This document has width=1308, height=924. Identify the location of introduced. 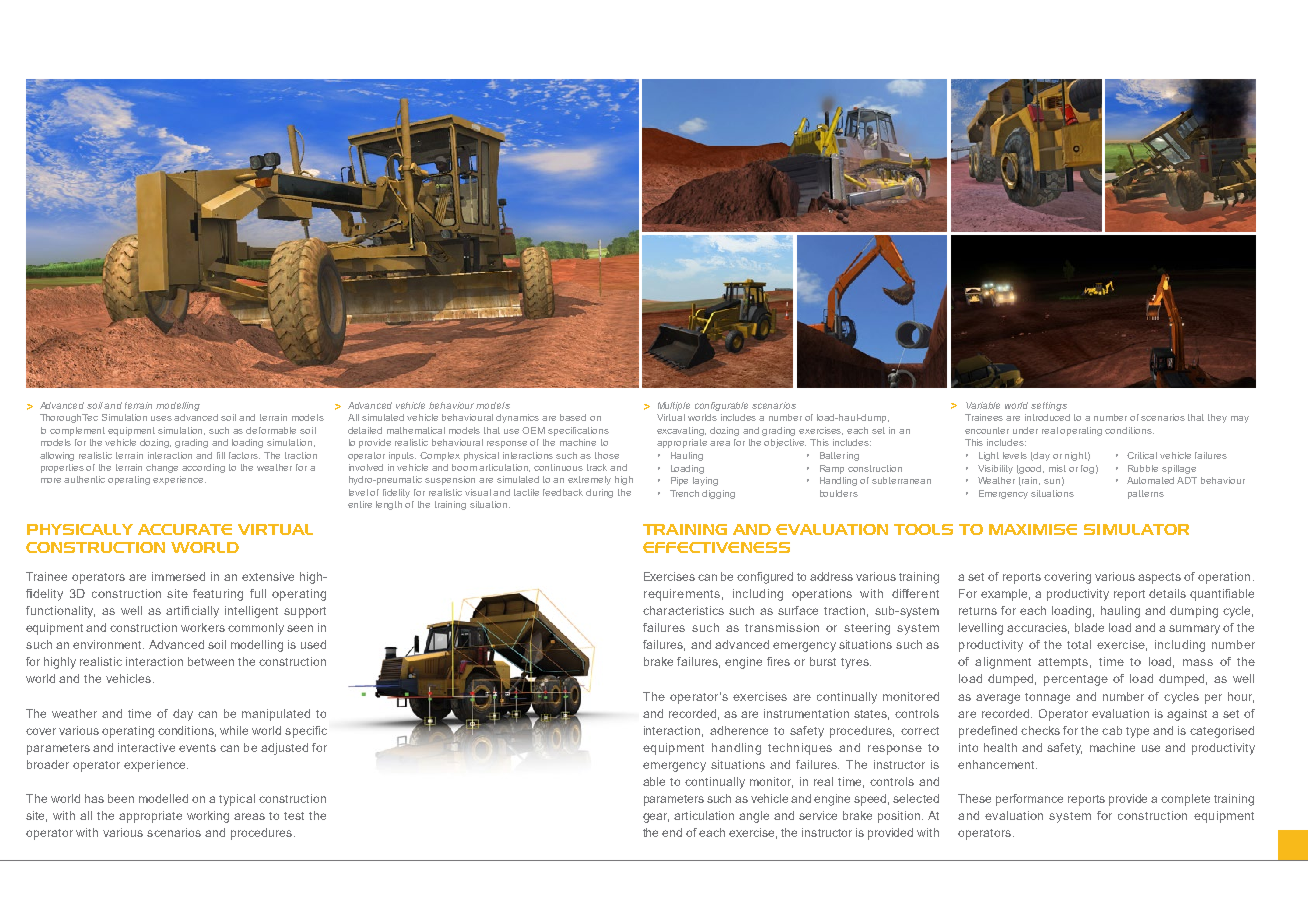
(1047, 417).
